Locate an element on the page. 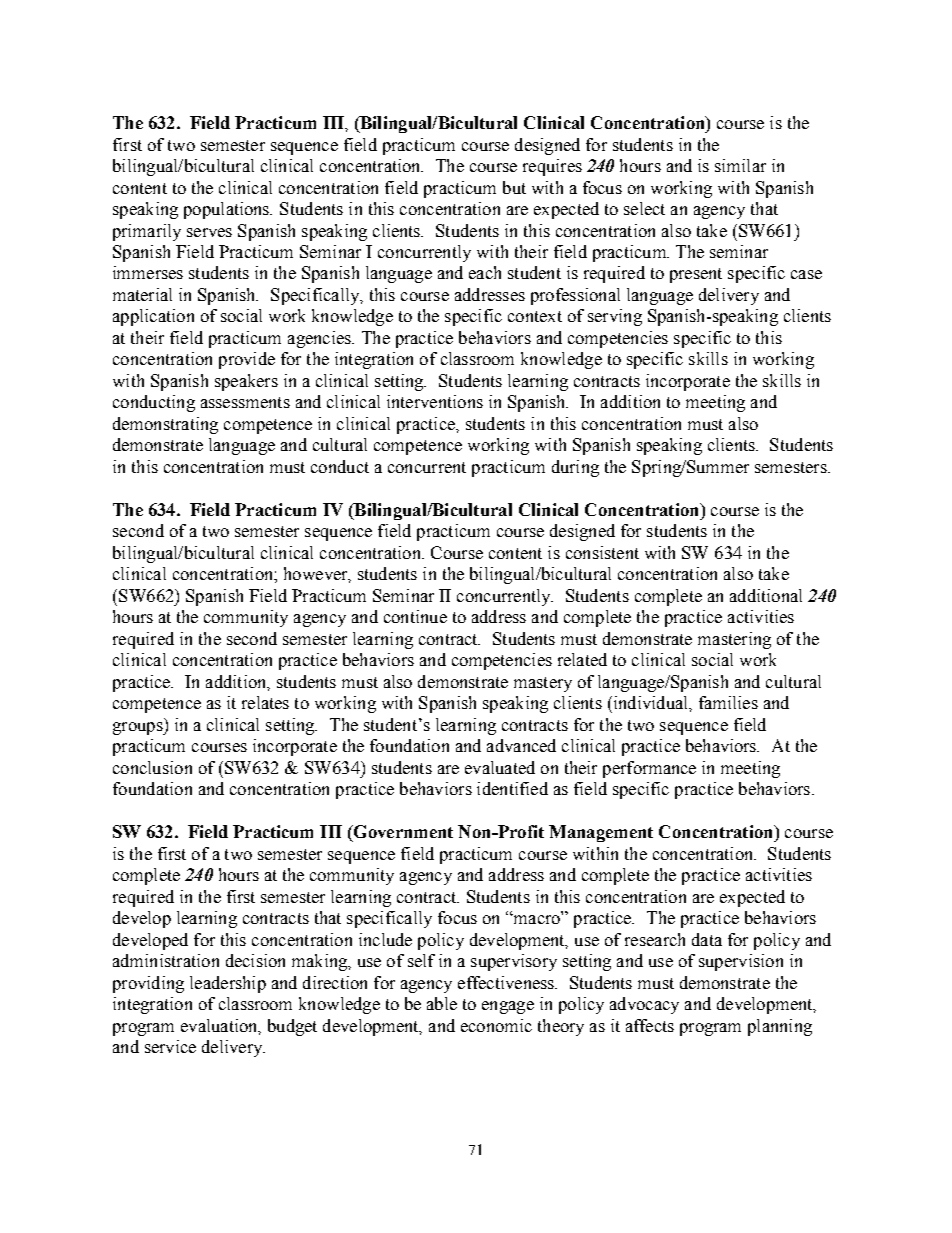 This image has width=952, height=1233. but is located at coordinates (514, 187).
